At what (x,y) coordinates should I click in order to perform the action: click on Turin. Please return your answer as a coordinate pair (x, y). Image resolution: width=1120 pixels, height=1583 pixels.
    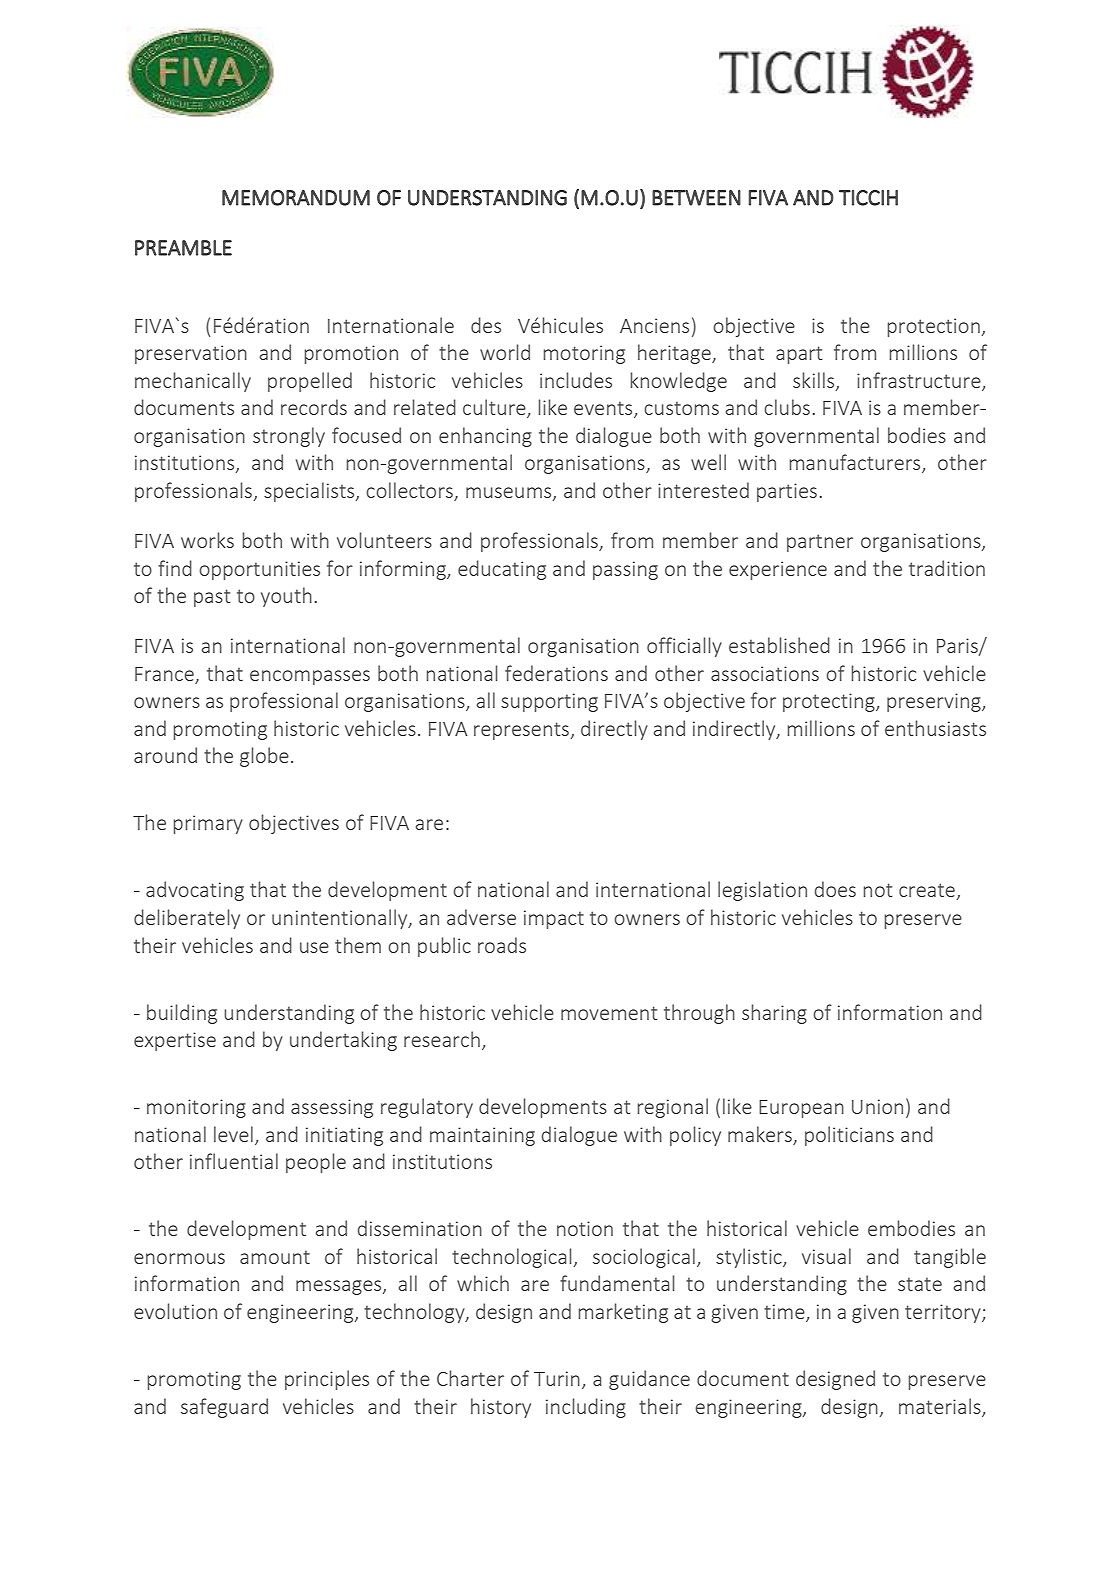
    Looking at the image, I should click on (557, 1378).
